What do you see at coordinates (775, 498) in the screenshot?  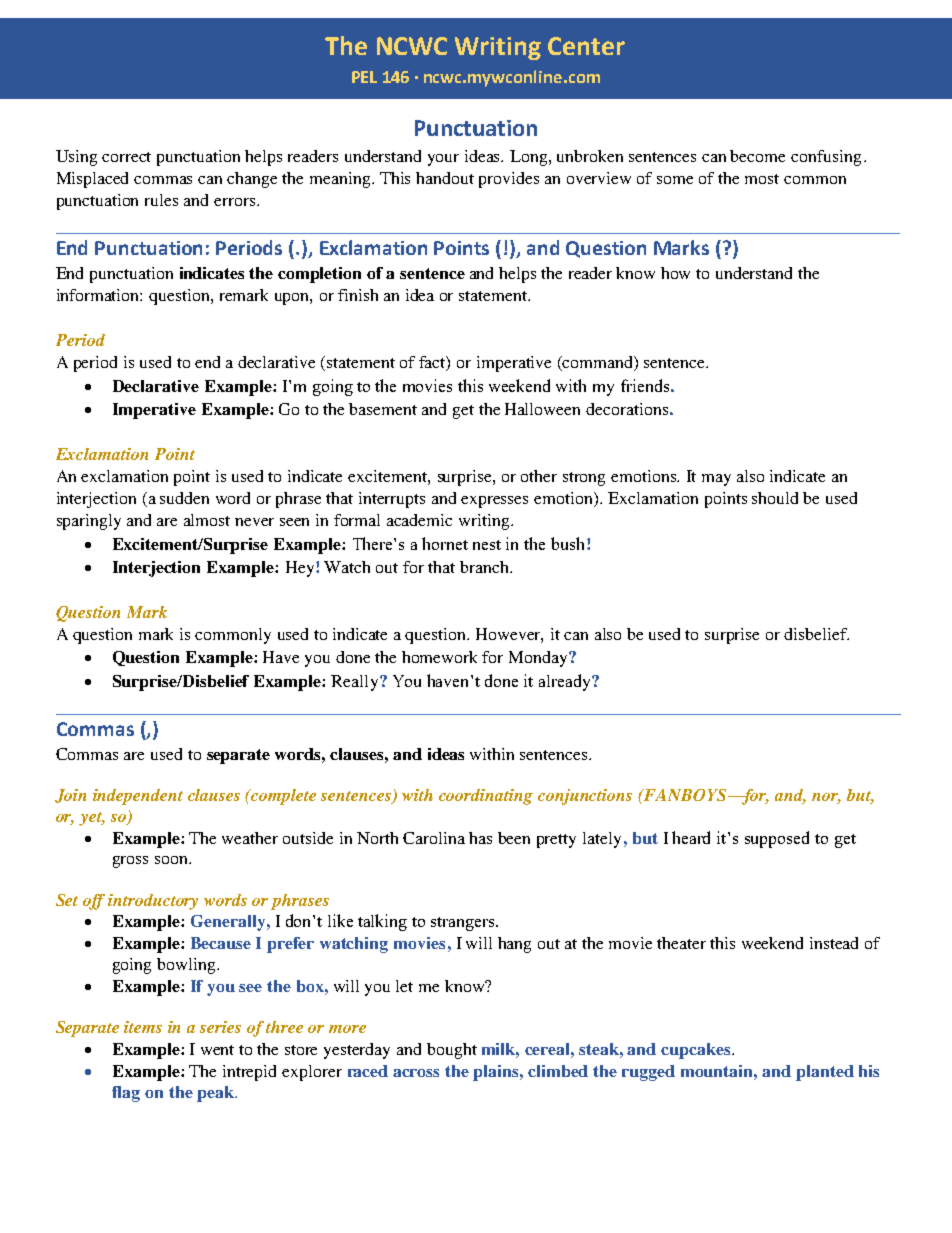 I see `should` at bounding box center [775, 498].
